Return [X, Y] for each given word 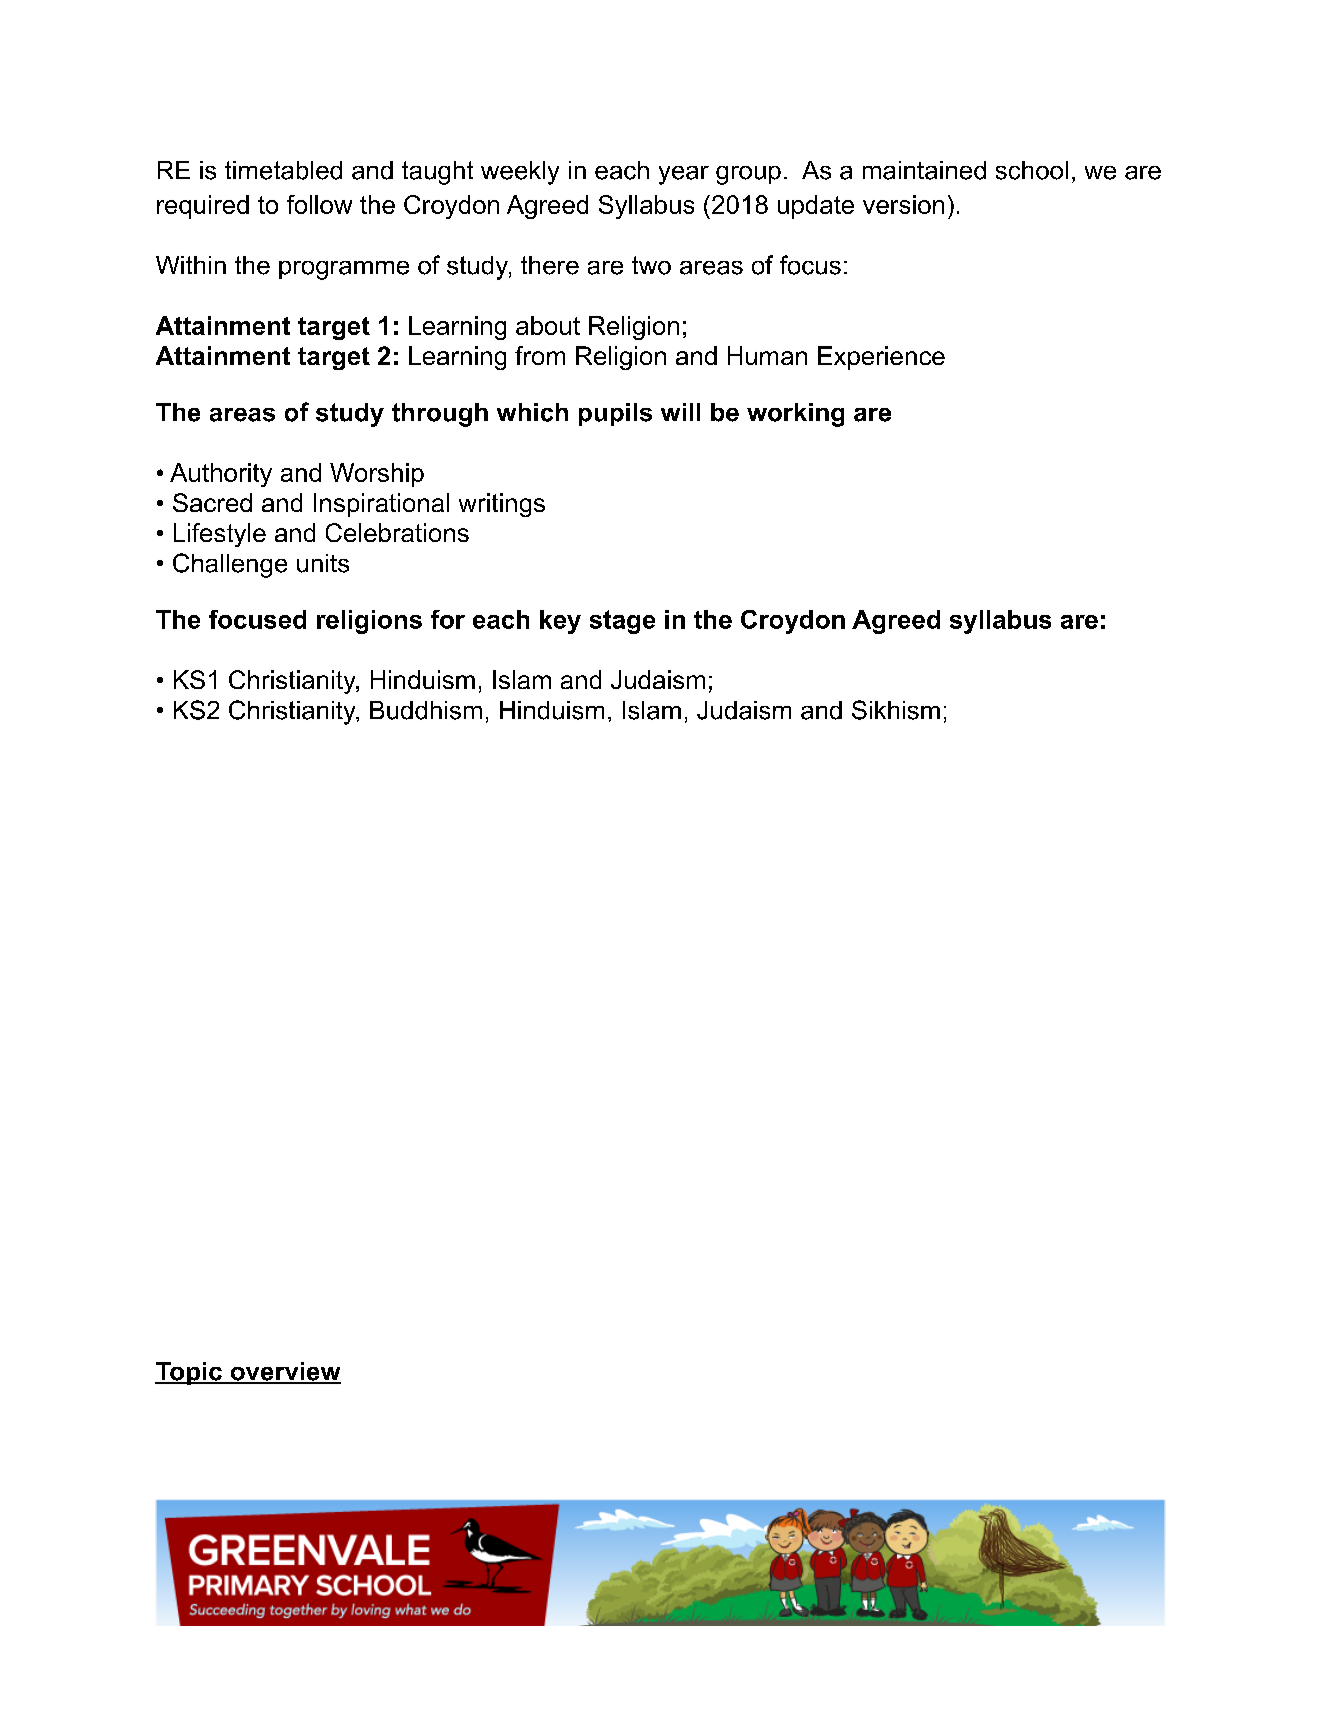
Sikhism [896, 710]
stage [622, 622]
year [684, 175]
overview [284, 1372]
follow [319, 204]
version [903, 204]
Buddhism [426, 710]
